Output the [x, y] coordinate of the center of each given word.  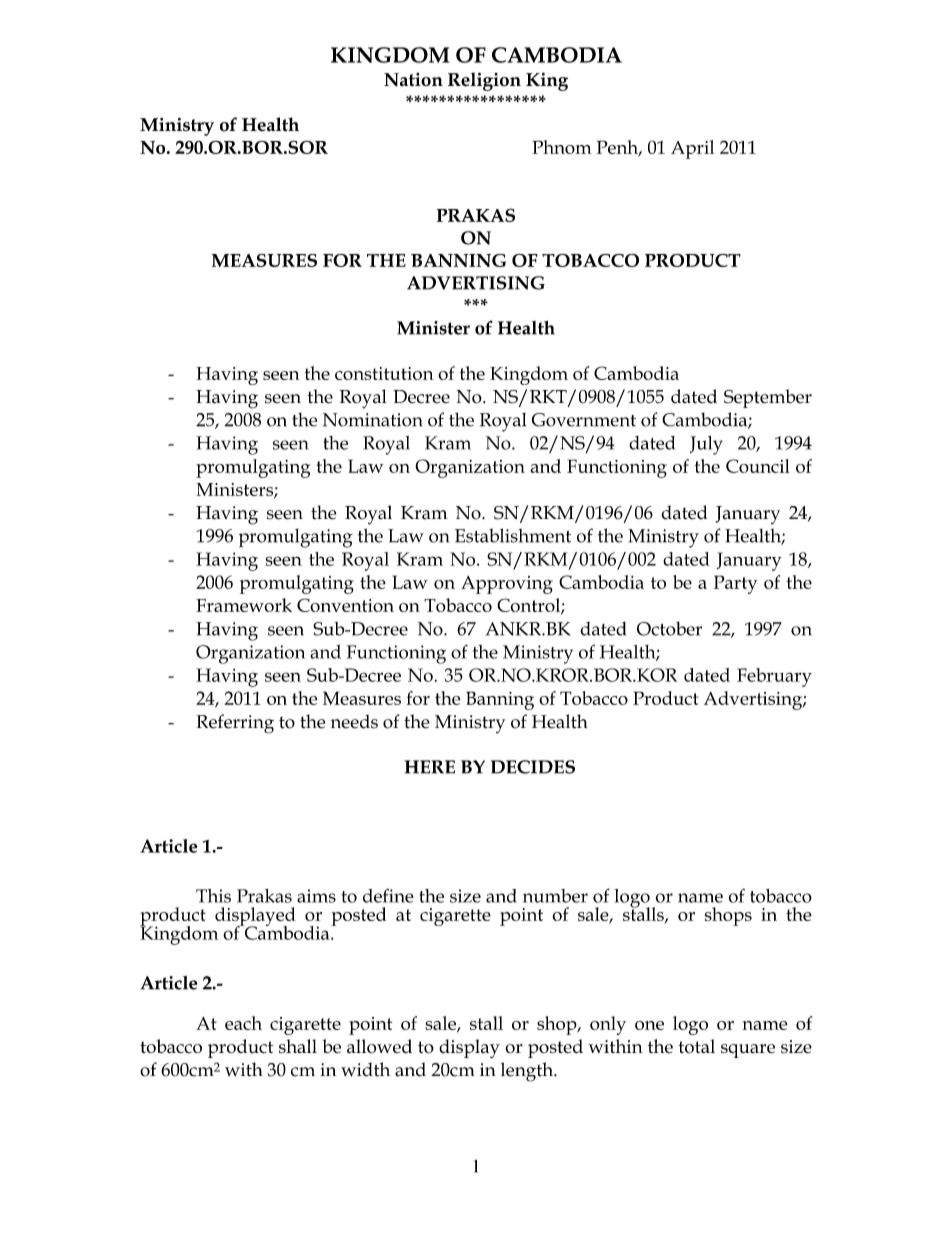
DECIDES [533, 767]
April [692, 149]
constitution [384, 373]
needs [354, 721]
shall [298, 1046]
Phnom [562, 147]
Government [584, 420]
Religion [484, 81]
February [774, 677]
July [706, 445]
